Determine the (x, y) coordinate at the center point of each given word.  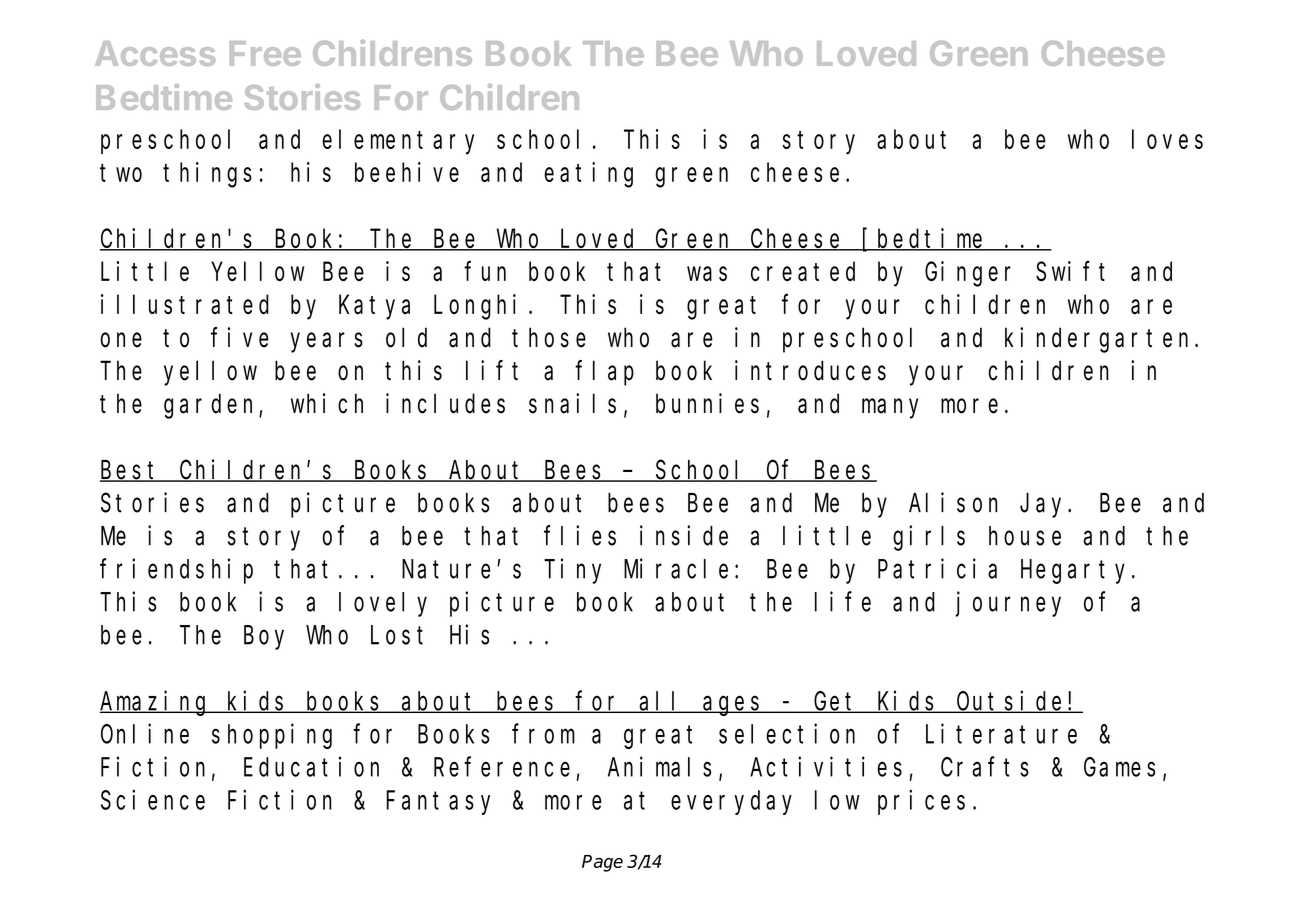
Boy (264, 638)
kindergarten (1100, 340)
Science (153, 800)
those (549, 338)
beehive (407, 172)
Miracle (676, 568)
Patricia (937, 568)
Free (265, 53)
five (240, 337)
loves (1167, 139)
